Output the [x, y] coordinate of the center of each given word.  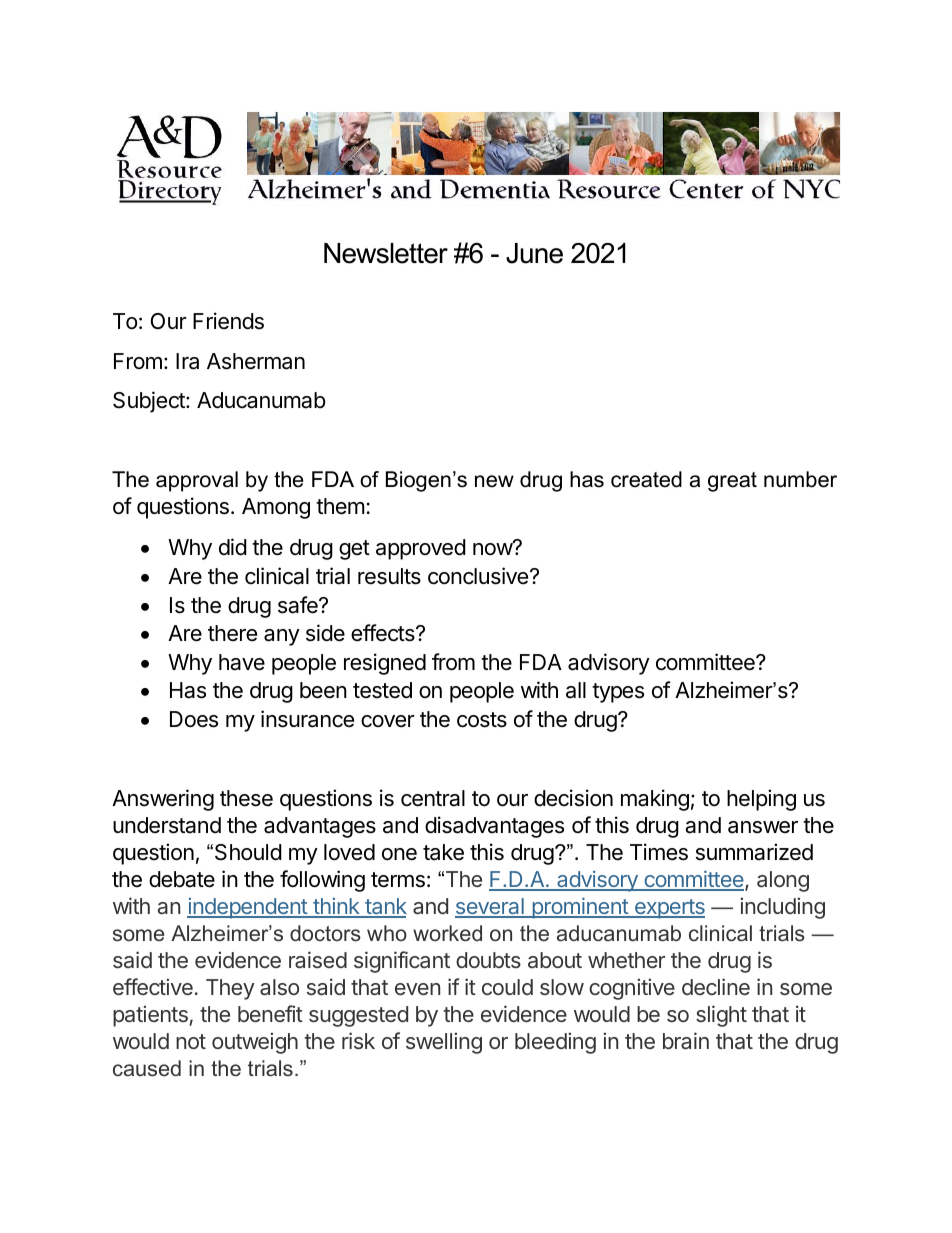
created [646, 479]
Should [248, 852]
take [443, 852]
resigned [385, 664]
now [493, 549]
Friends [228, 321]
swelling [444, 1043]
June [534, 253]
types [618, 693]
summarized [754, 852]
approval [197, 481]
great [732, 482]
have [242, 662]
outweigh [255, 1043]
